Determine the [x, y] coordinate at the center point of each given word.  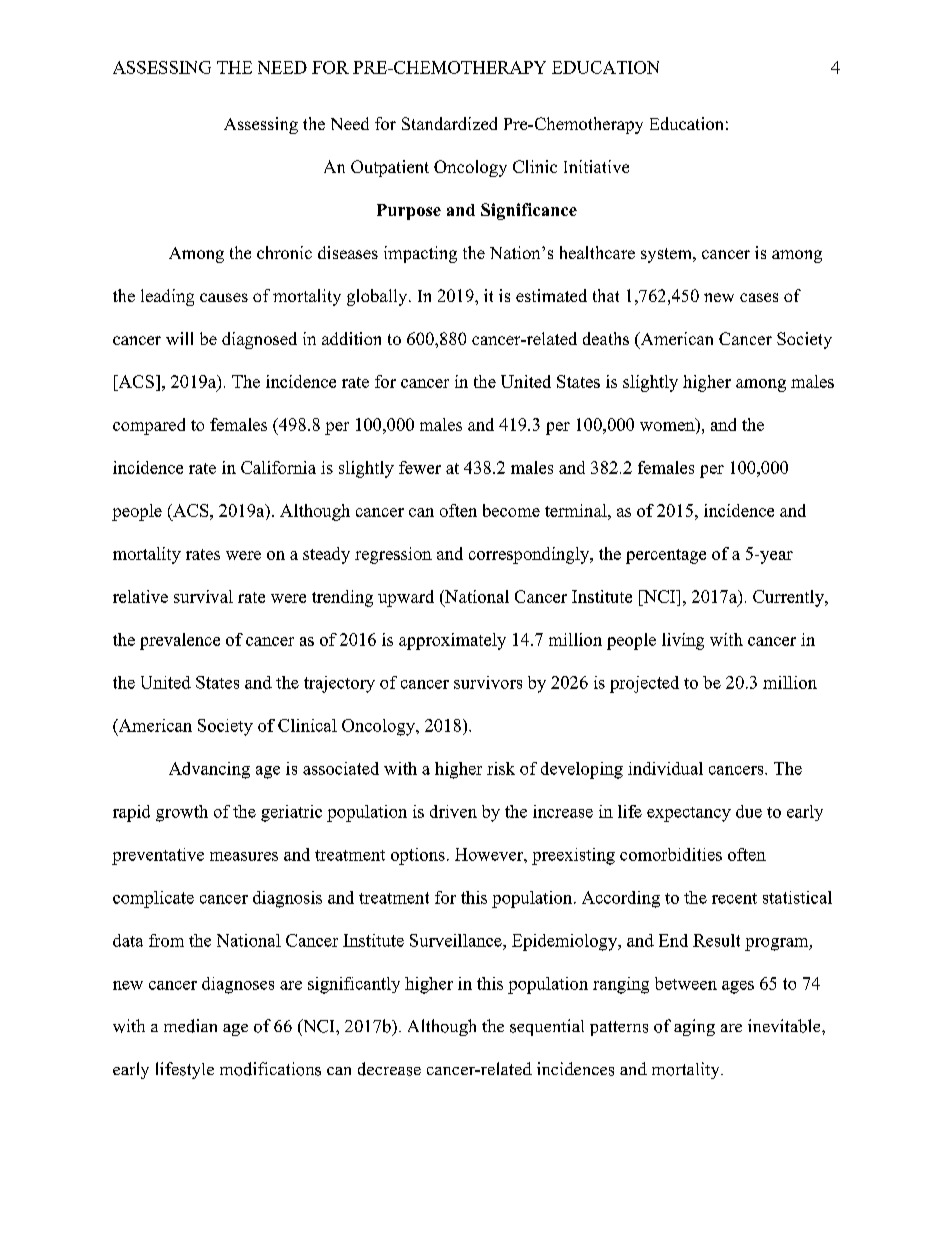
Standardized [449, 123]
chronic [284, 252]
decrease [389, 1069]
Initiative [596, 166]
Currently [789, 598]
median [190, 1026]
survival [203, 596]
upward [406, 598]
